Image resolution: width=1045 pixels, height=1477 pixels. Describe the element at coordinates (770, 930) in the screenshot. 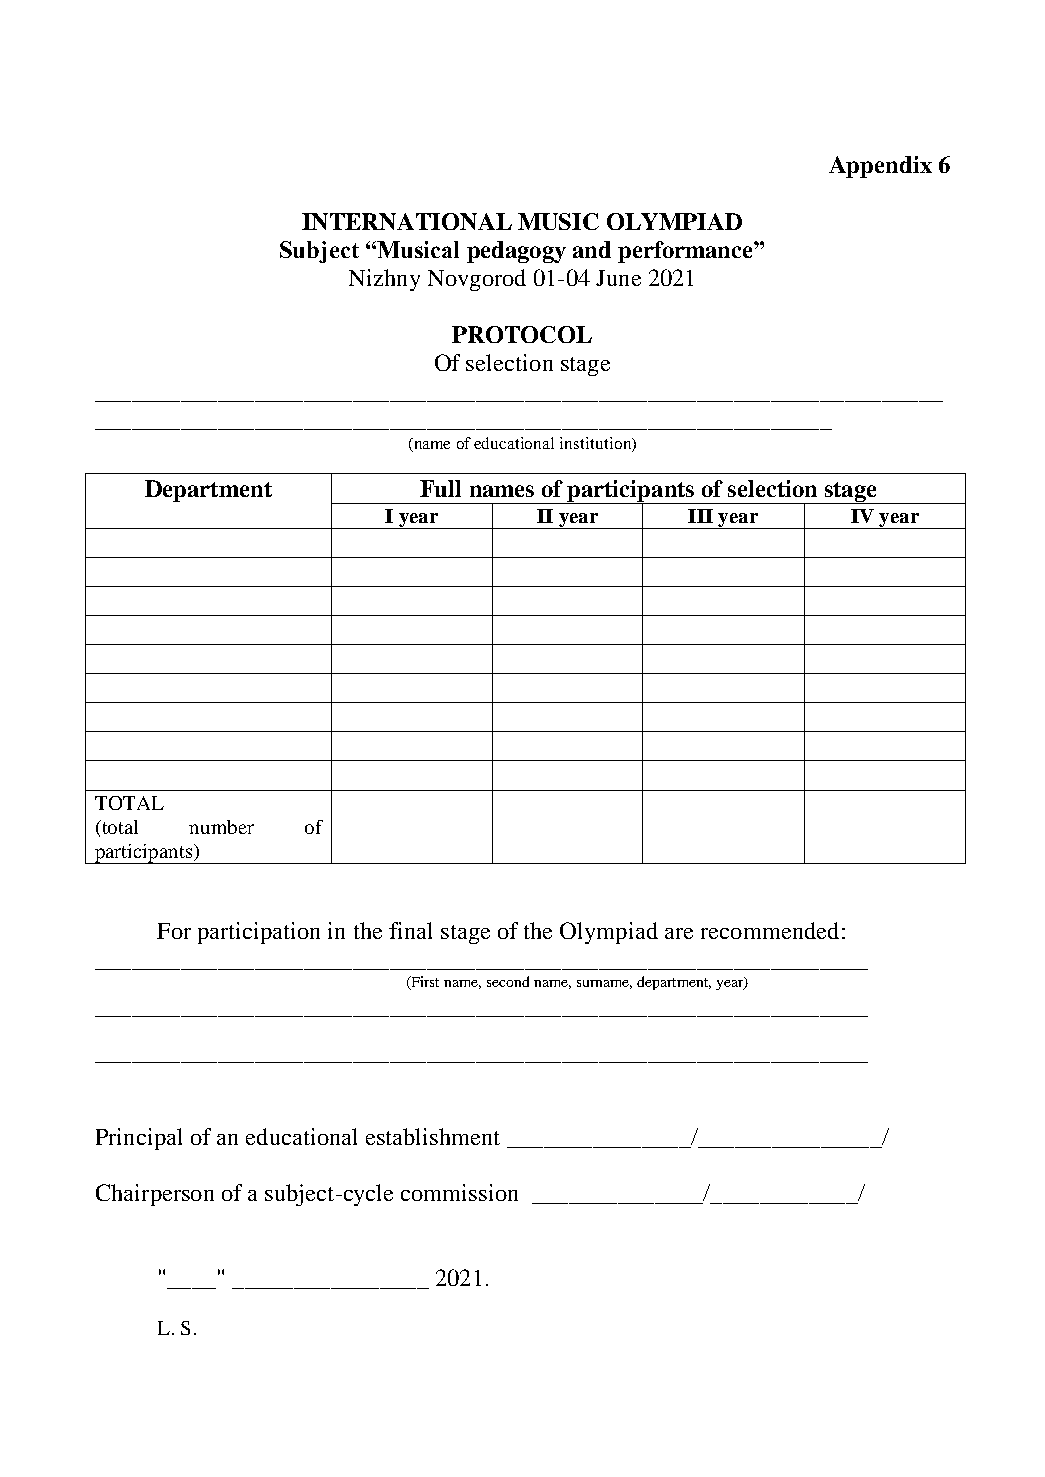

I see `recommended` at that location.
